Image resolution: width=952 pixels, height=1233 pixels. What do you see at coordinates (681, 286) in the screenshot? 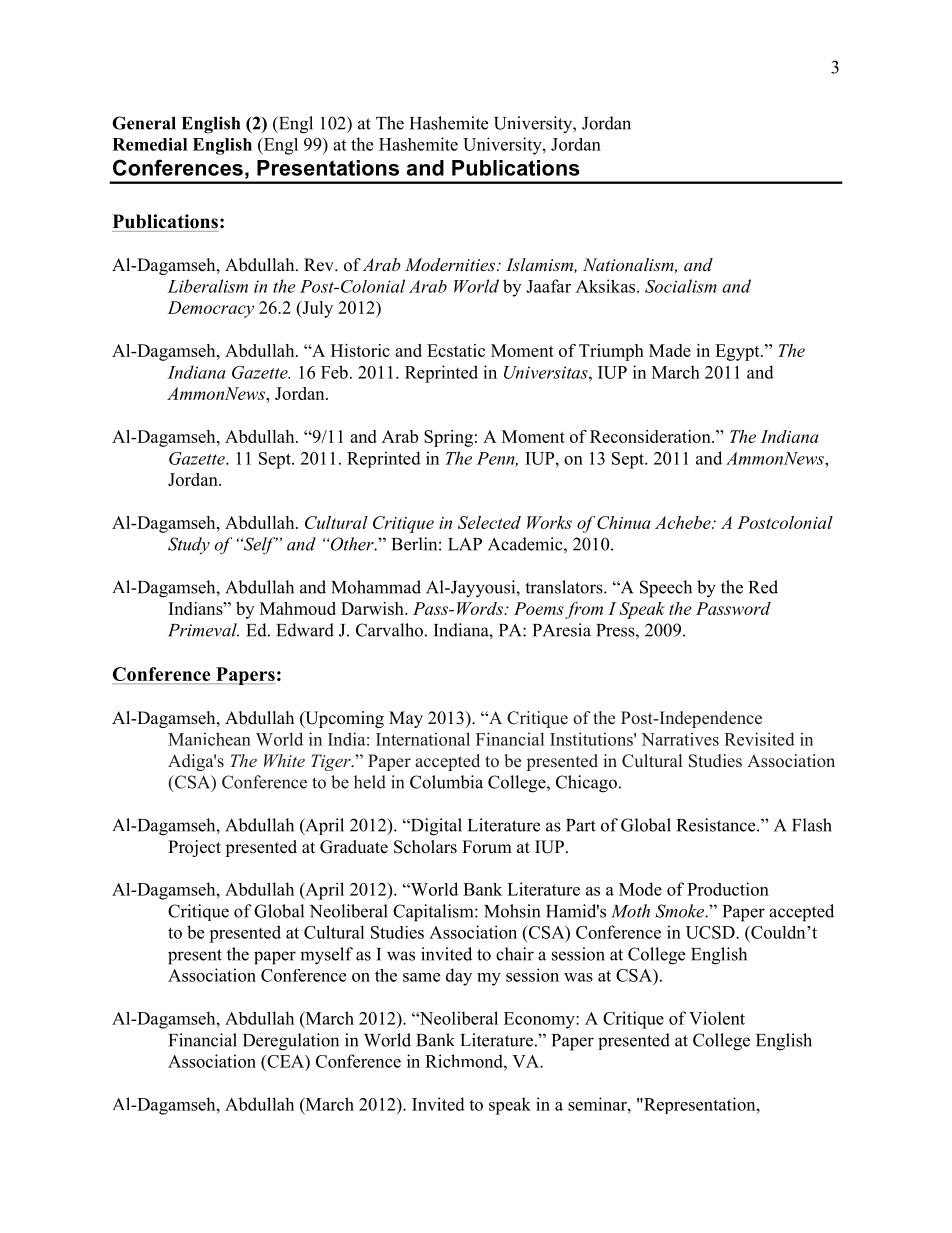
I see `Socialism` at bounding box center [681, 286].
